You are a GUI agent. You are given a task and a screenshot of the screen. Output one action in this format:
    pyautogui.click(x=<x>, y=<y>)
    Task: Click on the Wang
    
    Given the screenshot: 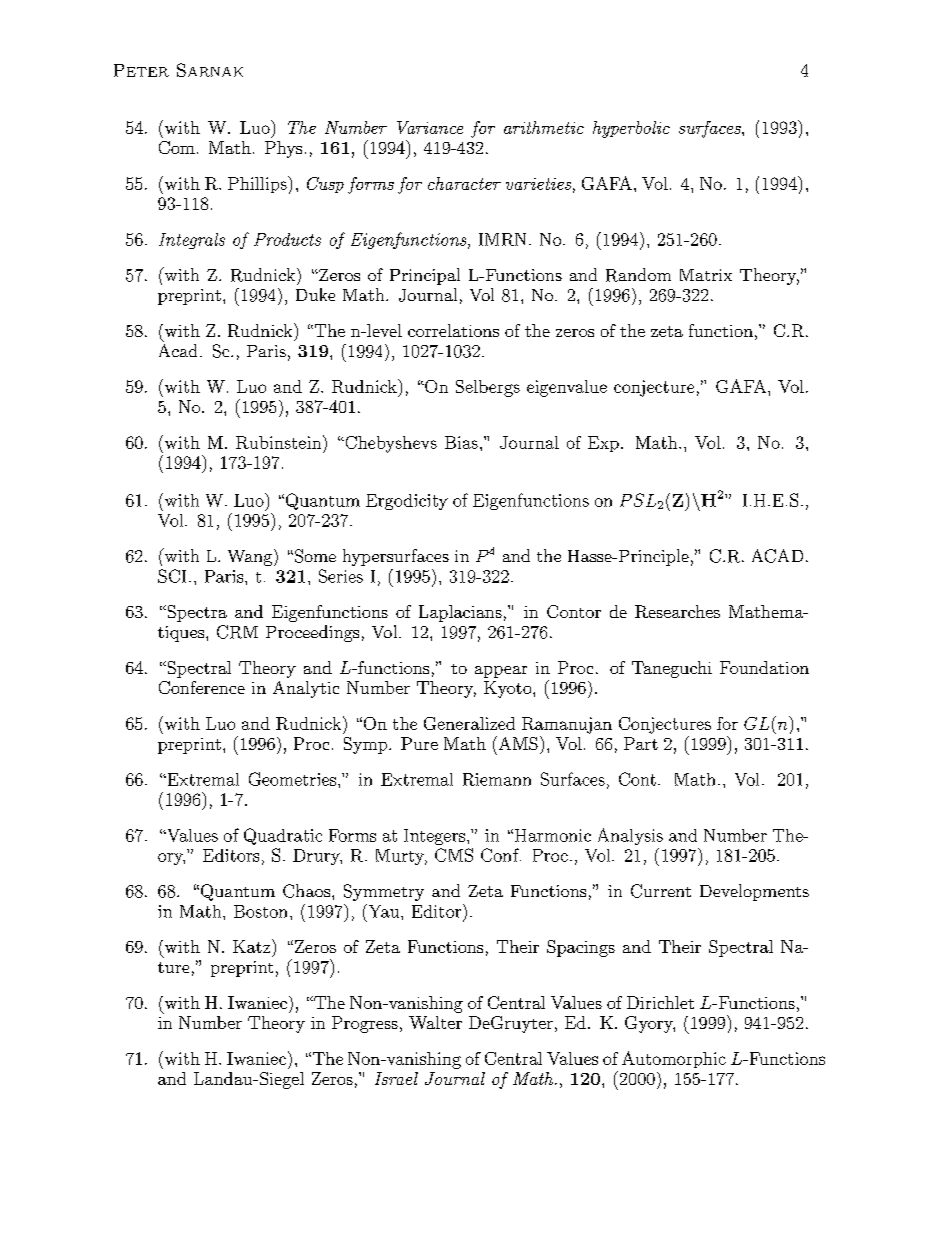 What is the action you would take?
    pyautogui.click(x=251, y=557)
